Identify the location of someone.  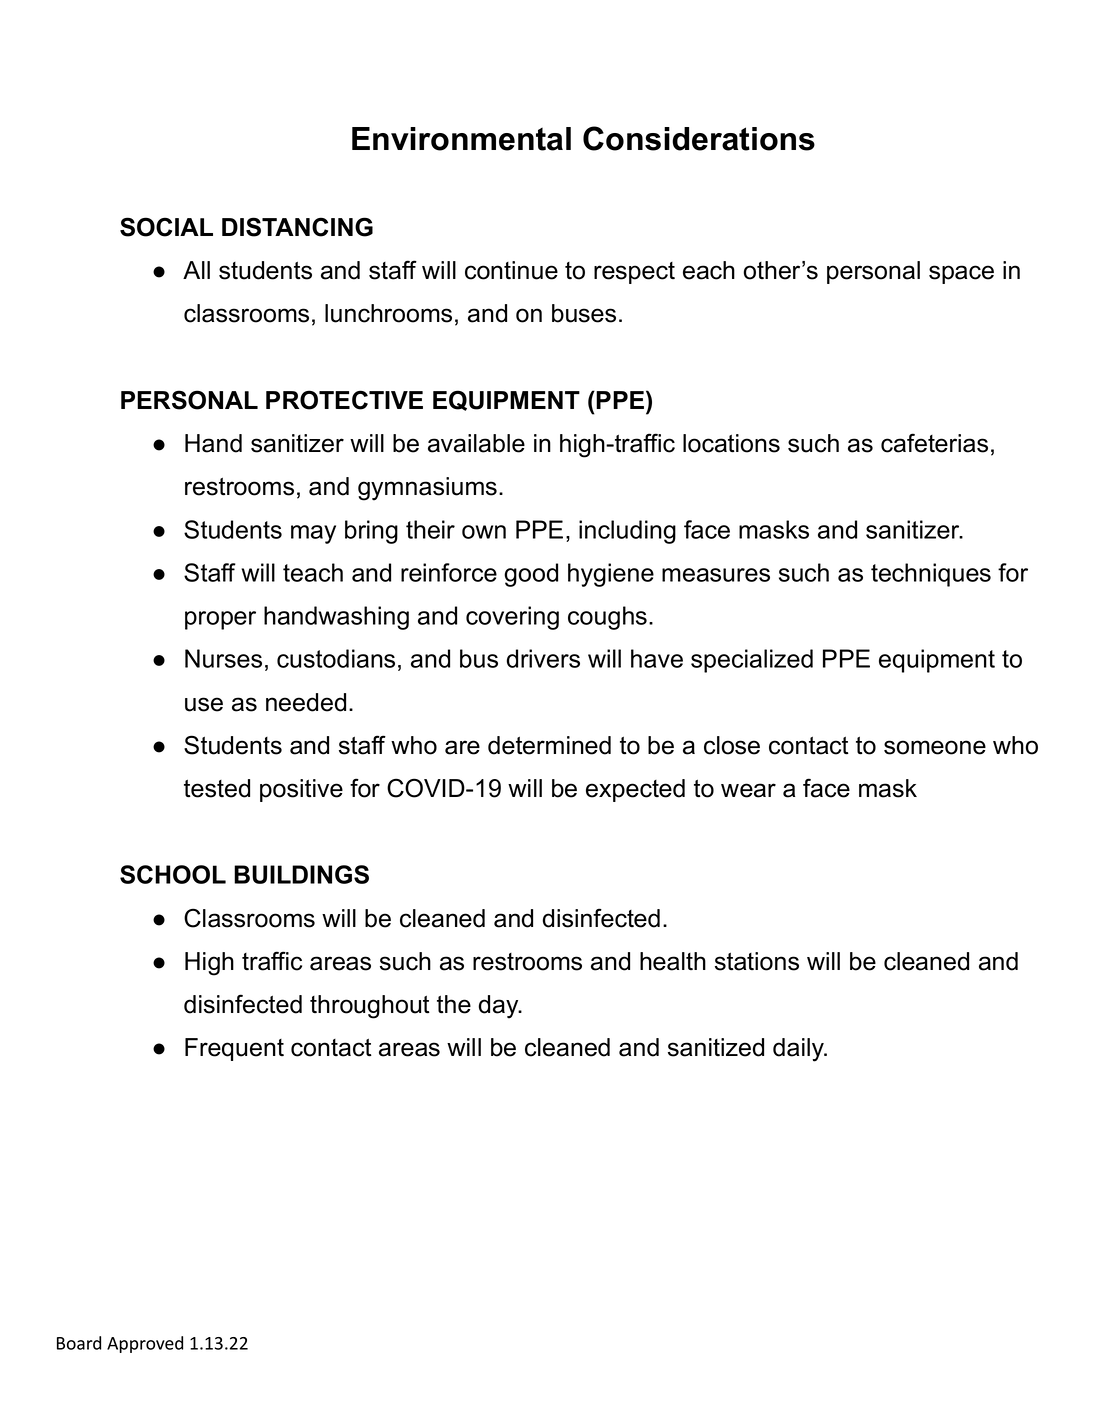
(935, 747).
